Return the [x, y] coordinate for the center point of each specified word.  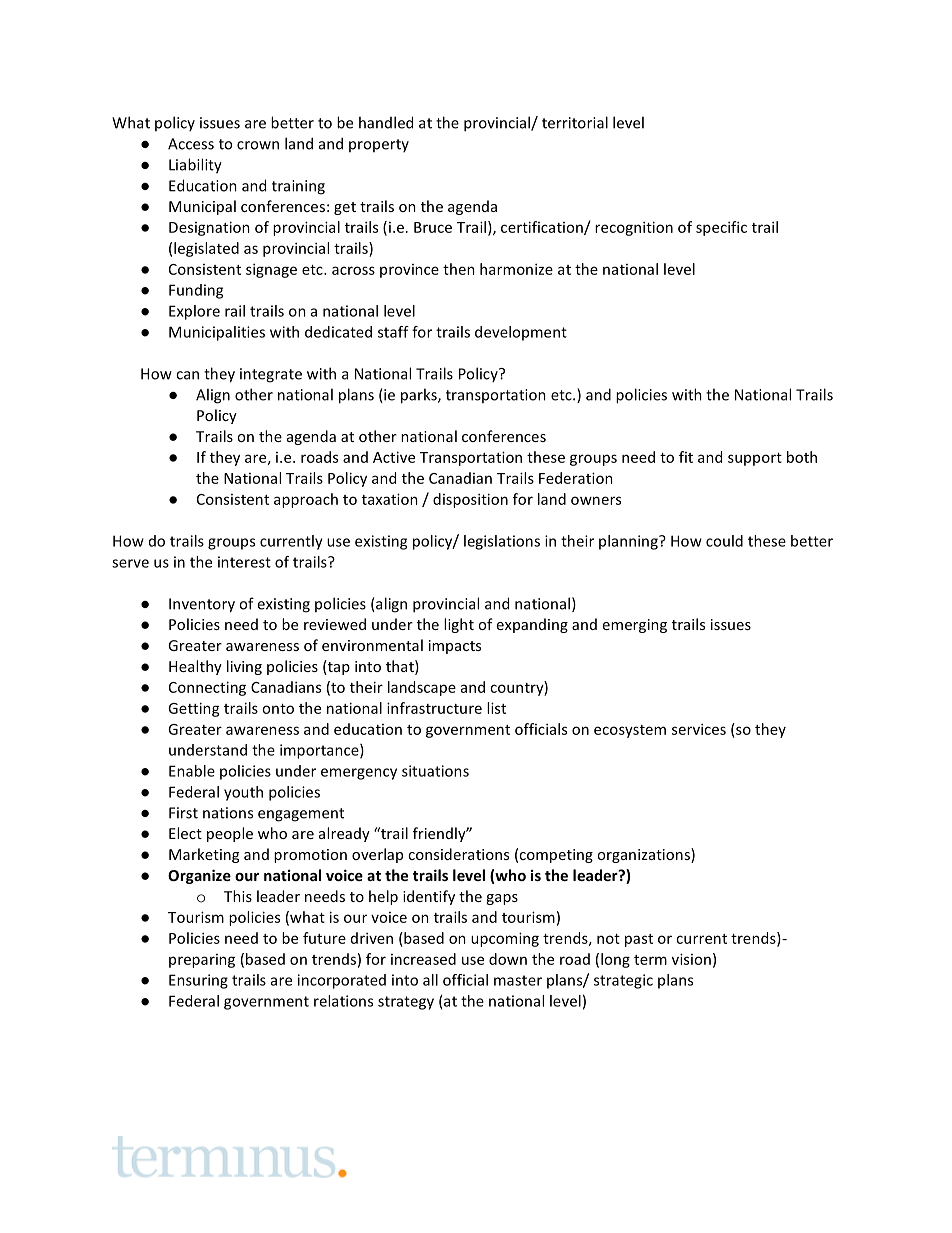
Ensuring [198, 981]
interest [244, 562]
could [724, 541]
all [430, 980]
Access [191, 144]
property [379, 145]
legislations [502, 542]
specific [721, 228]
